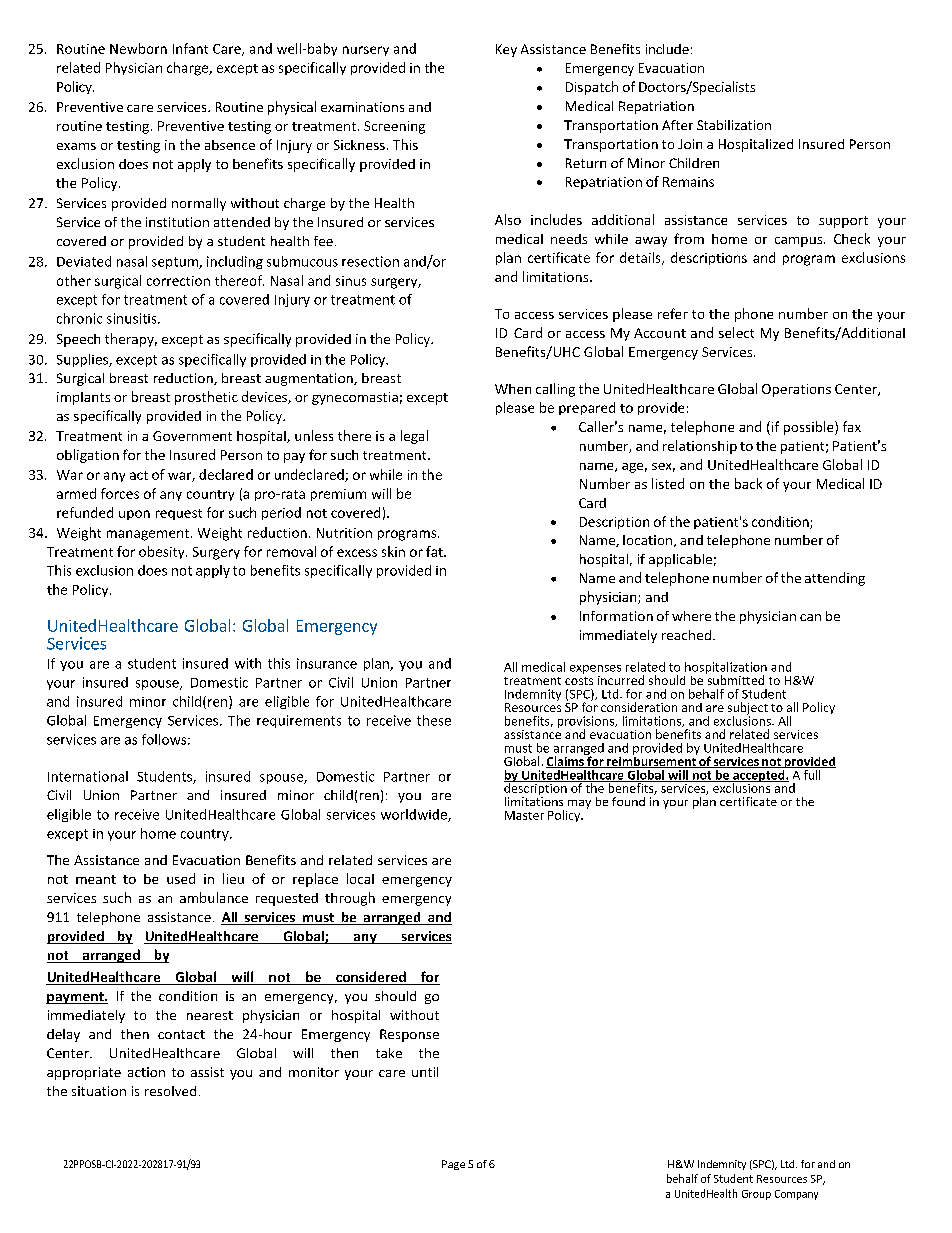  What do you see at coordinates (181, 878) in the image?
I see `used` at bounding box center [181, 878].
